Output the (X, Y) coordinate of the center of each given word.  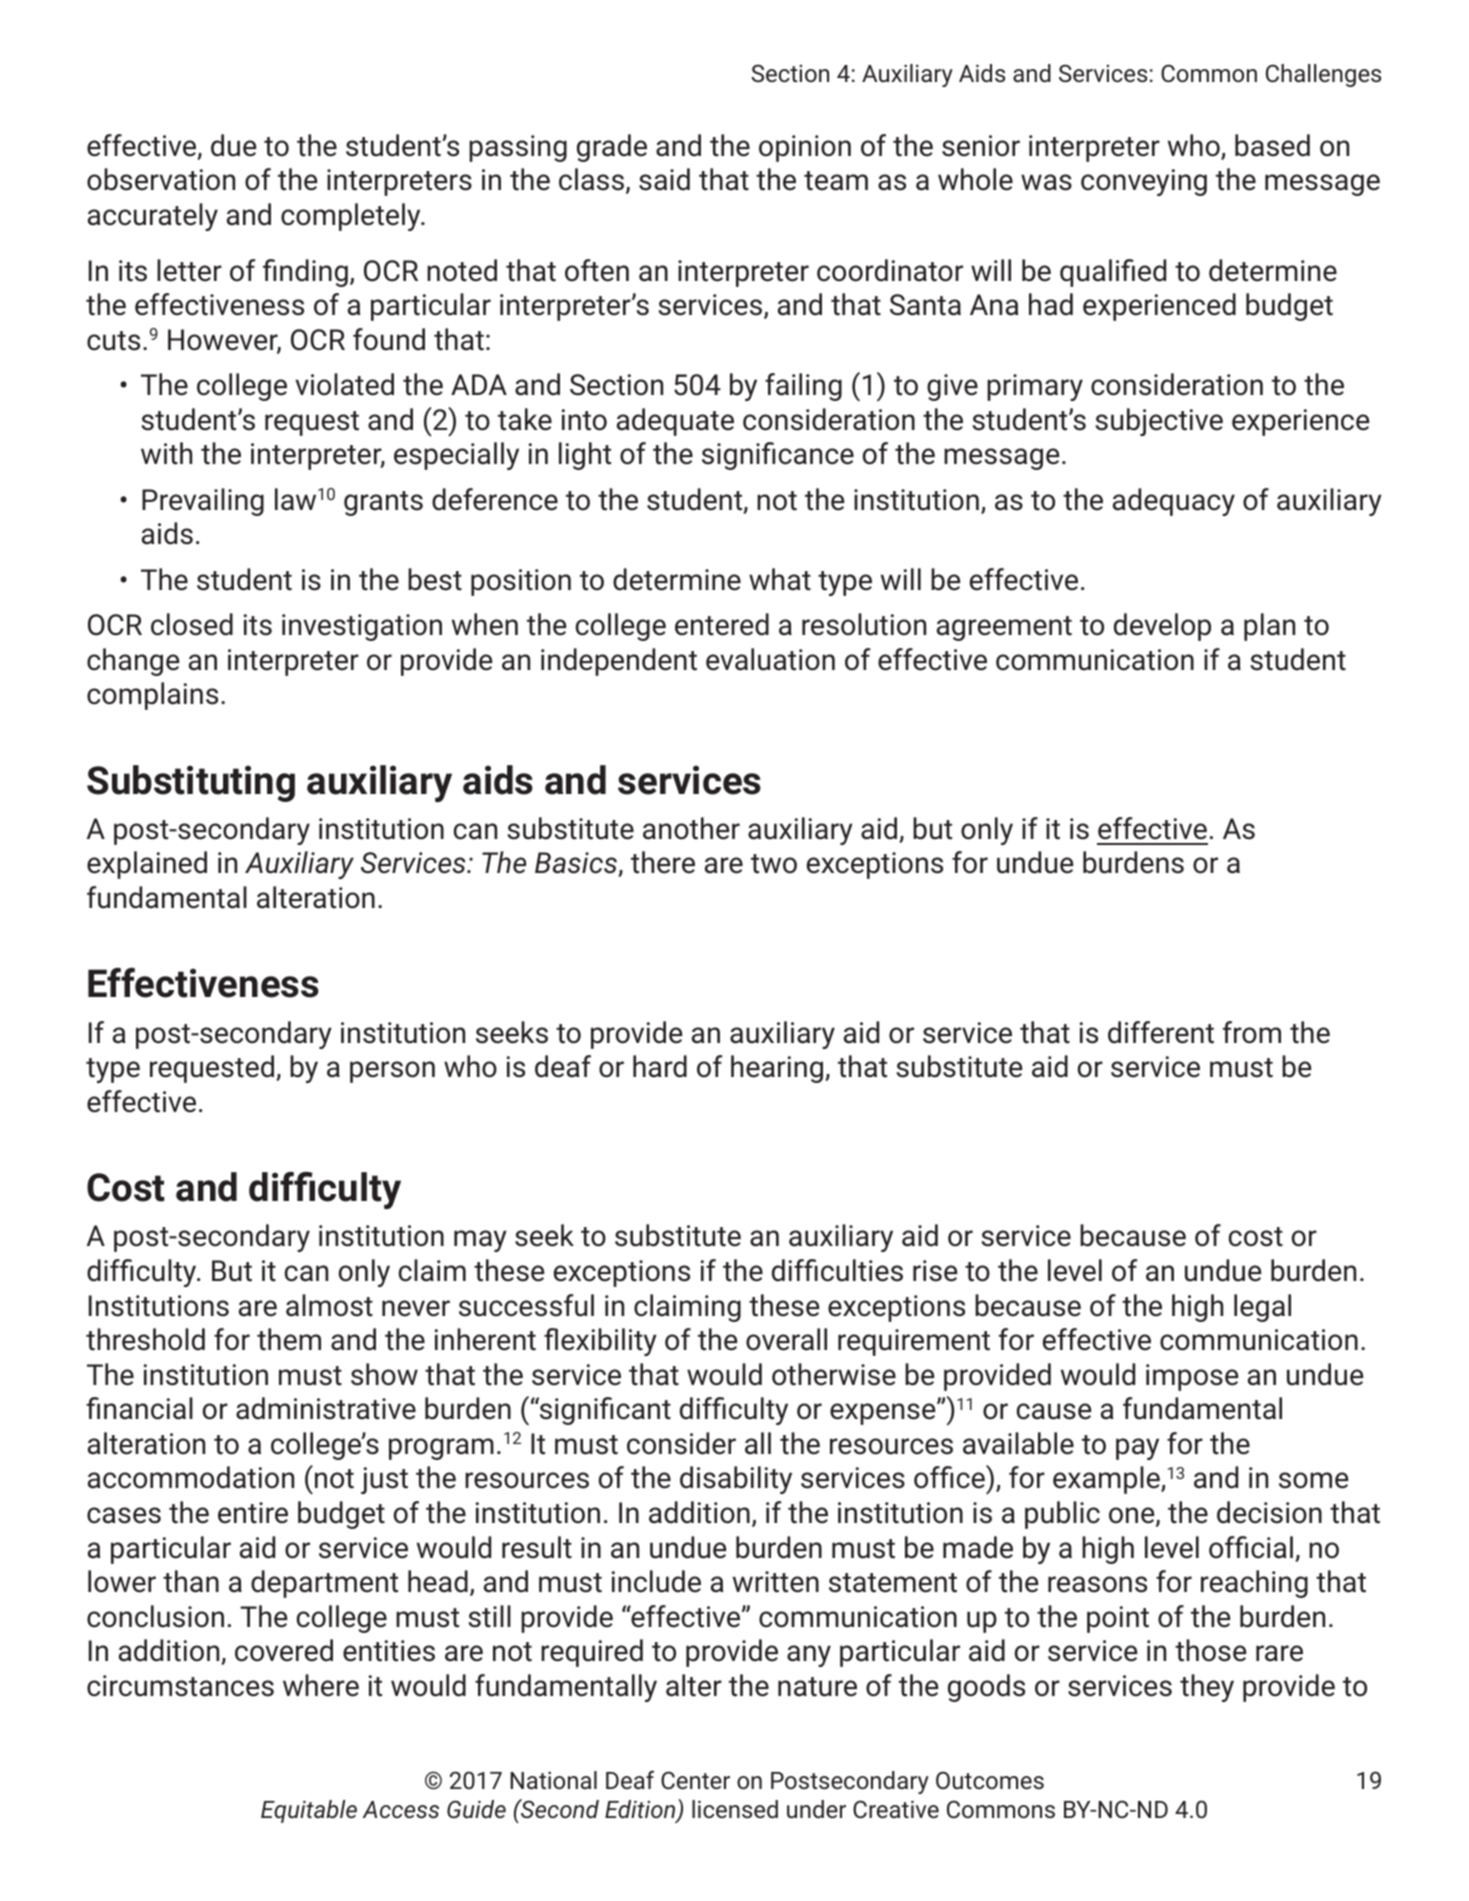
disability (736, 1480)
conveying (1144, 182)
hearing (778, 1069)
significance (778, 456)
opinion (805, 148)
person (392, 1072)
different (1161, 1032)
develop (1162, 627)
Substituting (191, 783)
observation (161, 179)
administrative (326, 1408)
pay (1137, 1449)
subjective (1159, 422)
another (691, 828)
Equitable (309, 1811)
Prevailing (203, 502)
